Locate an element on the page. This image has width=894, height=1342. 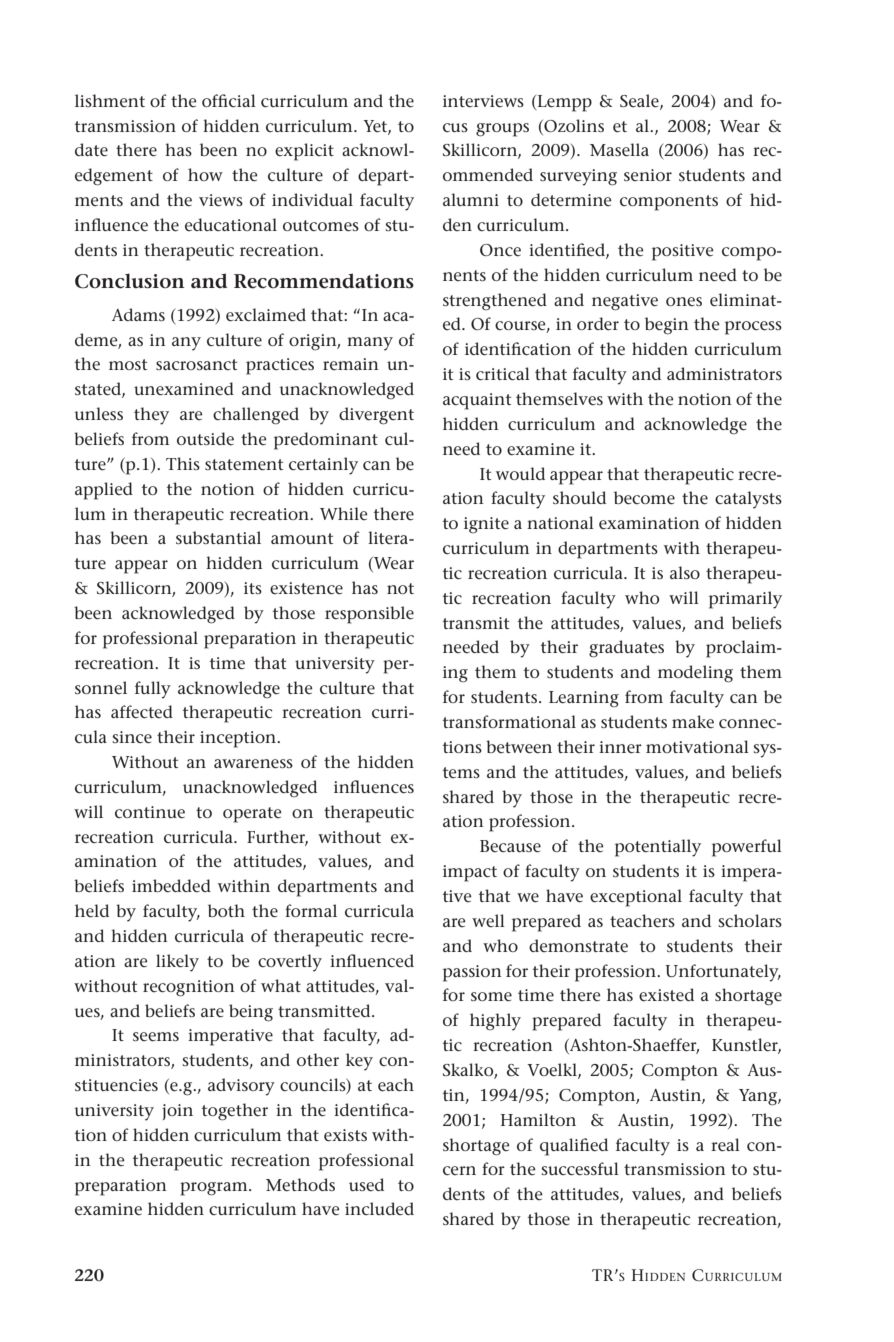
modeling is located at coordinates (695, 674).
